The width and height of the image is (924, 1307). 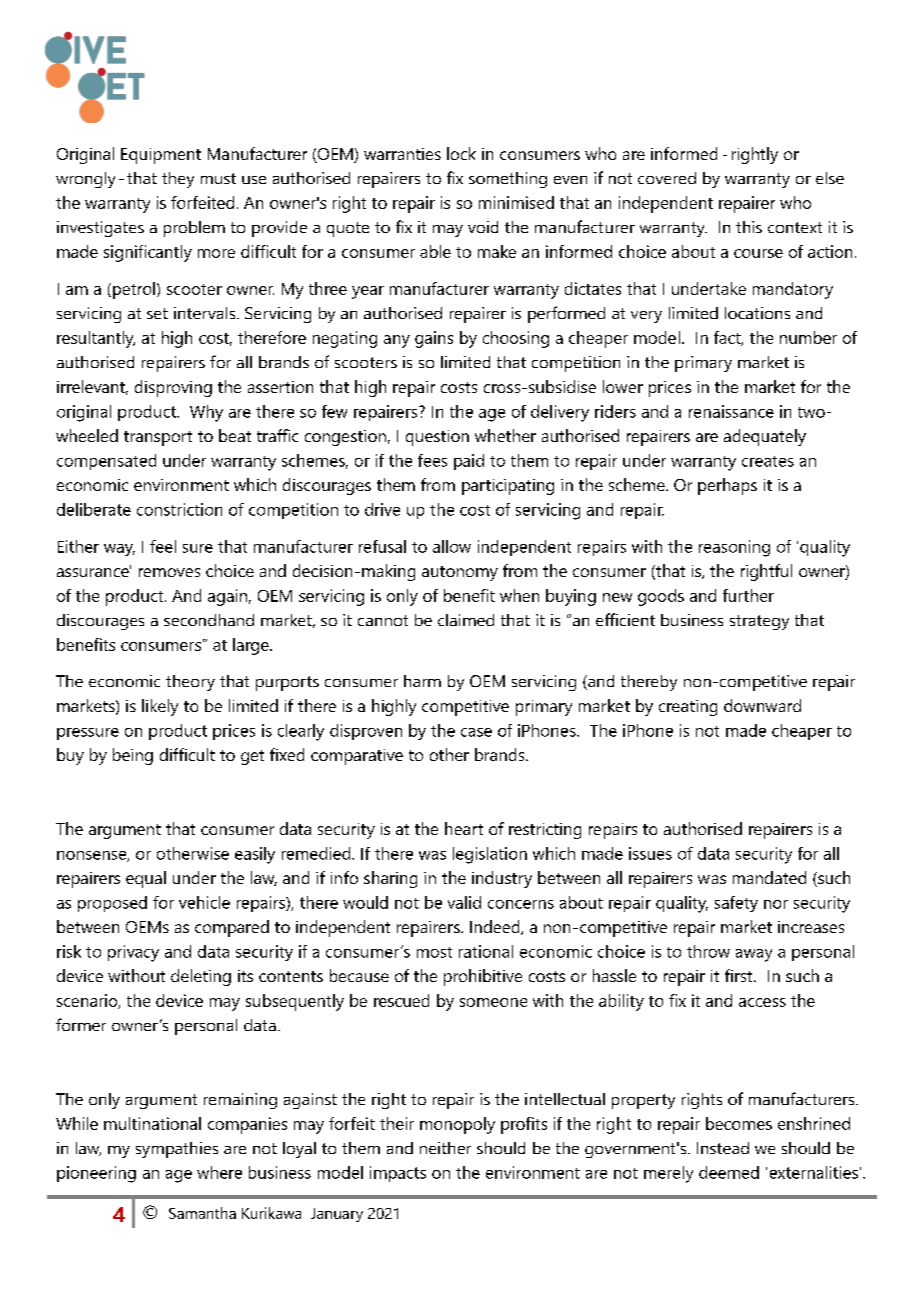 What do you see at coordinates (729, 1172) in the image?
I see `deemed` at bounding box center [729, 1172].
